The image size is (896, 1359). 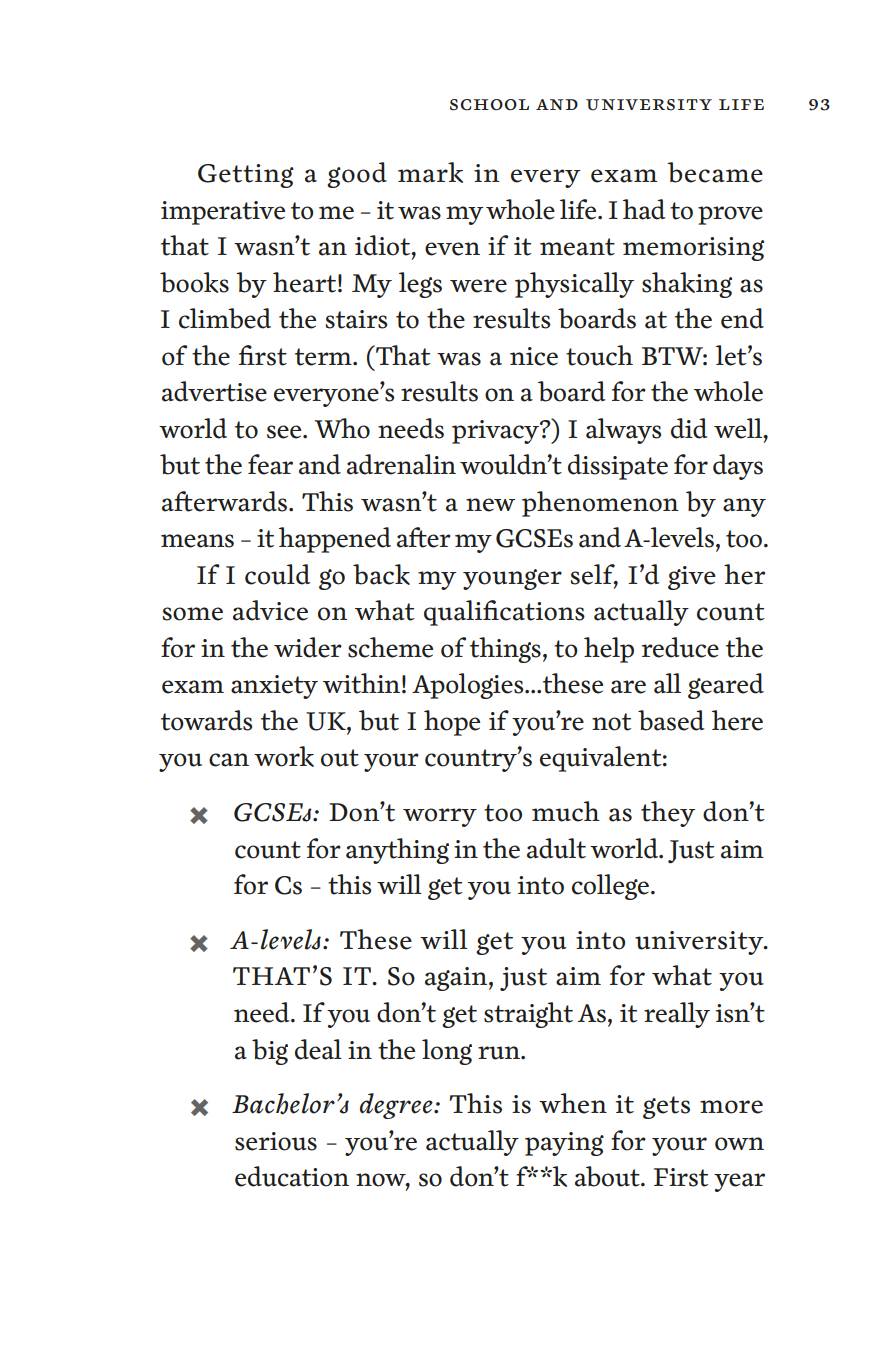 What do you see at coordinates (246, 176) in the page?
I see `Getting` at bounding box center [246, 176].
